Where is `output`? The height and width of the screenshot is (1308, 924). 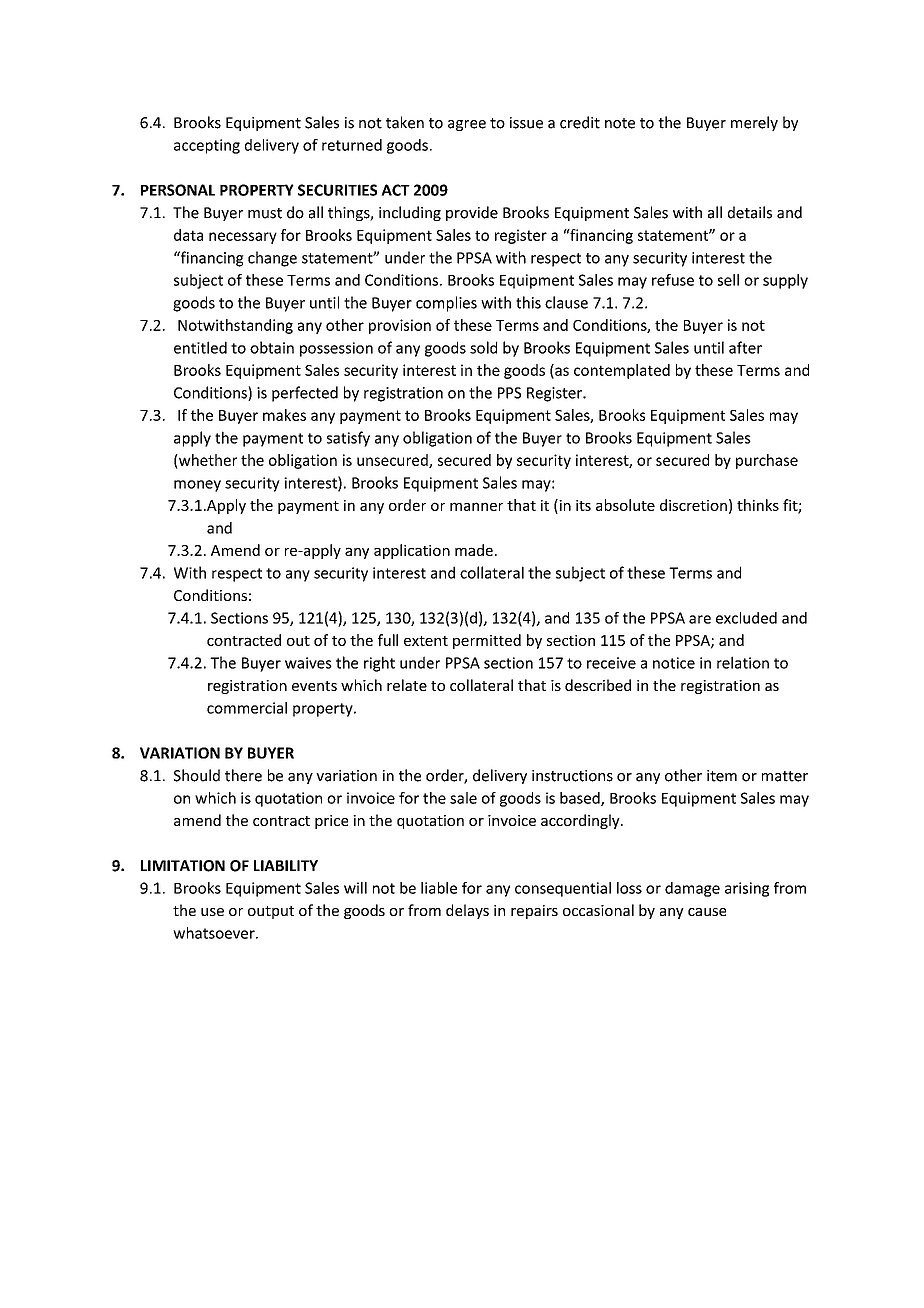 output is located at coordinates (271, 912).
